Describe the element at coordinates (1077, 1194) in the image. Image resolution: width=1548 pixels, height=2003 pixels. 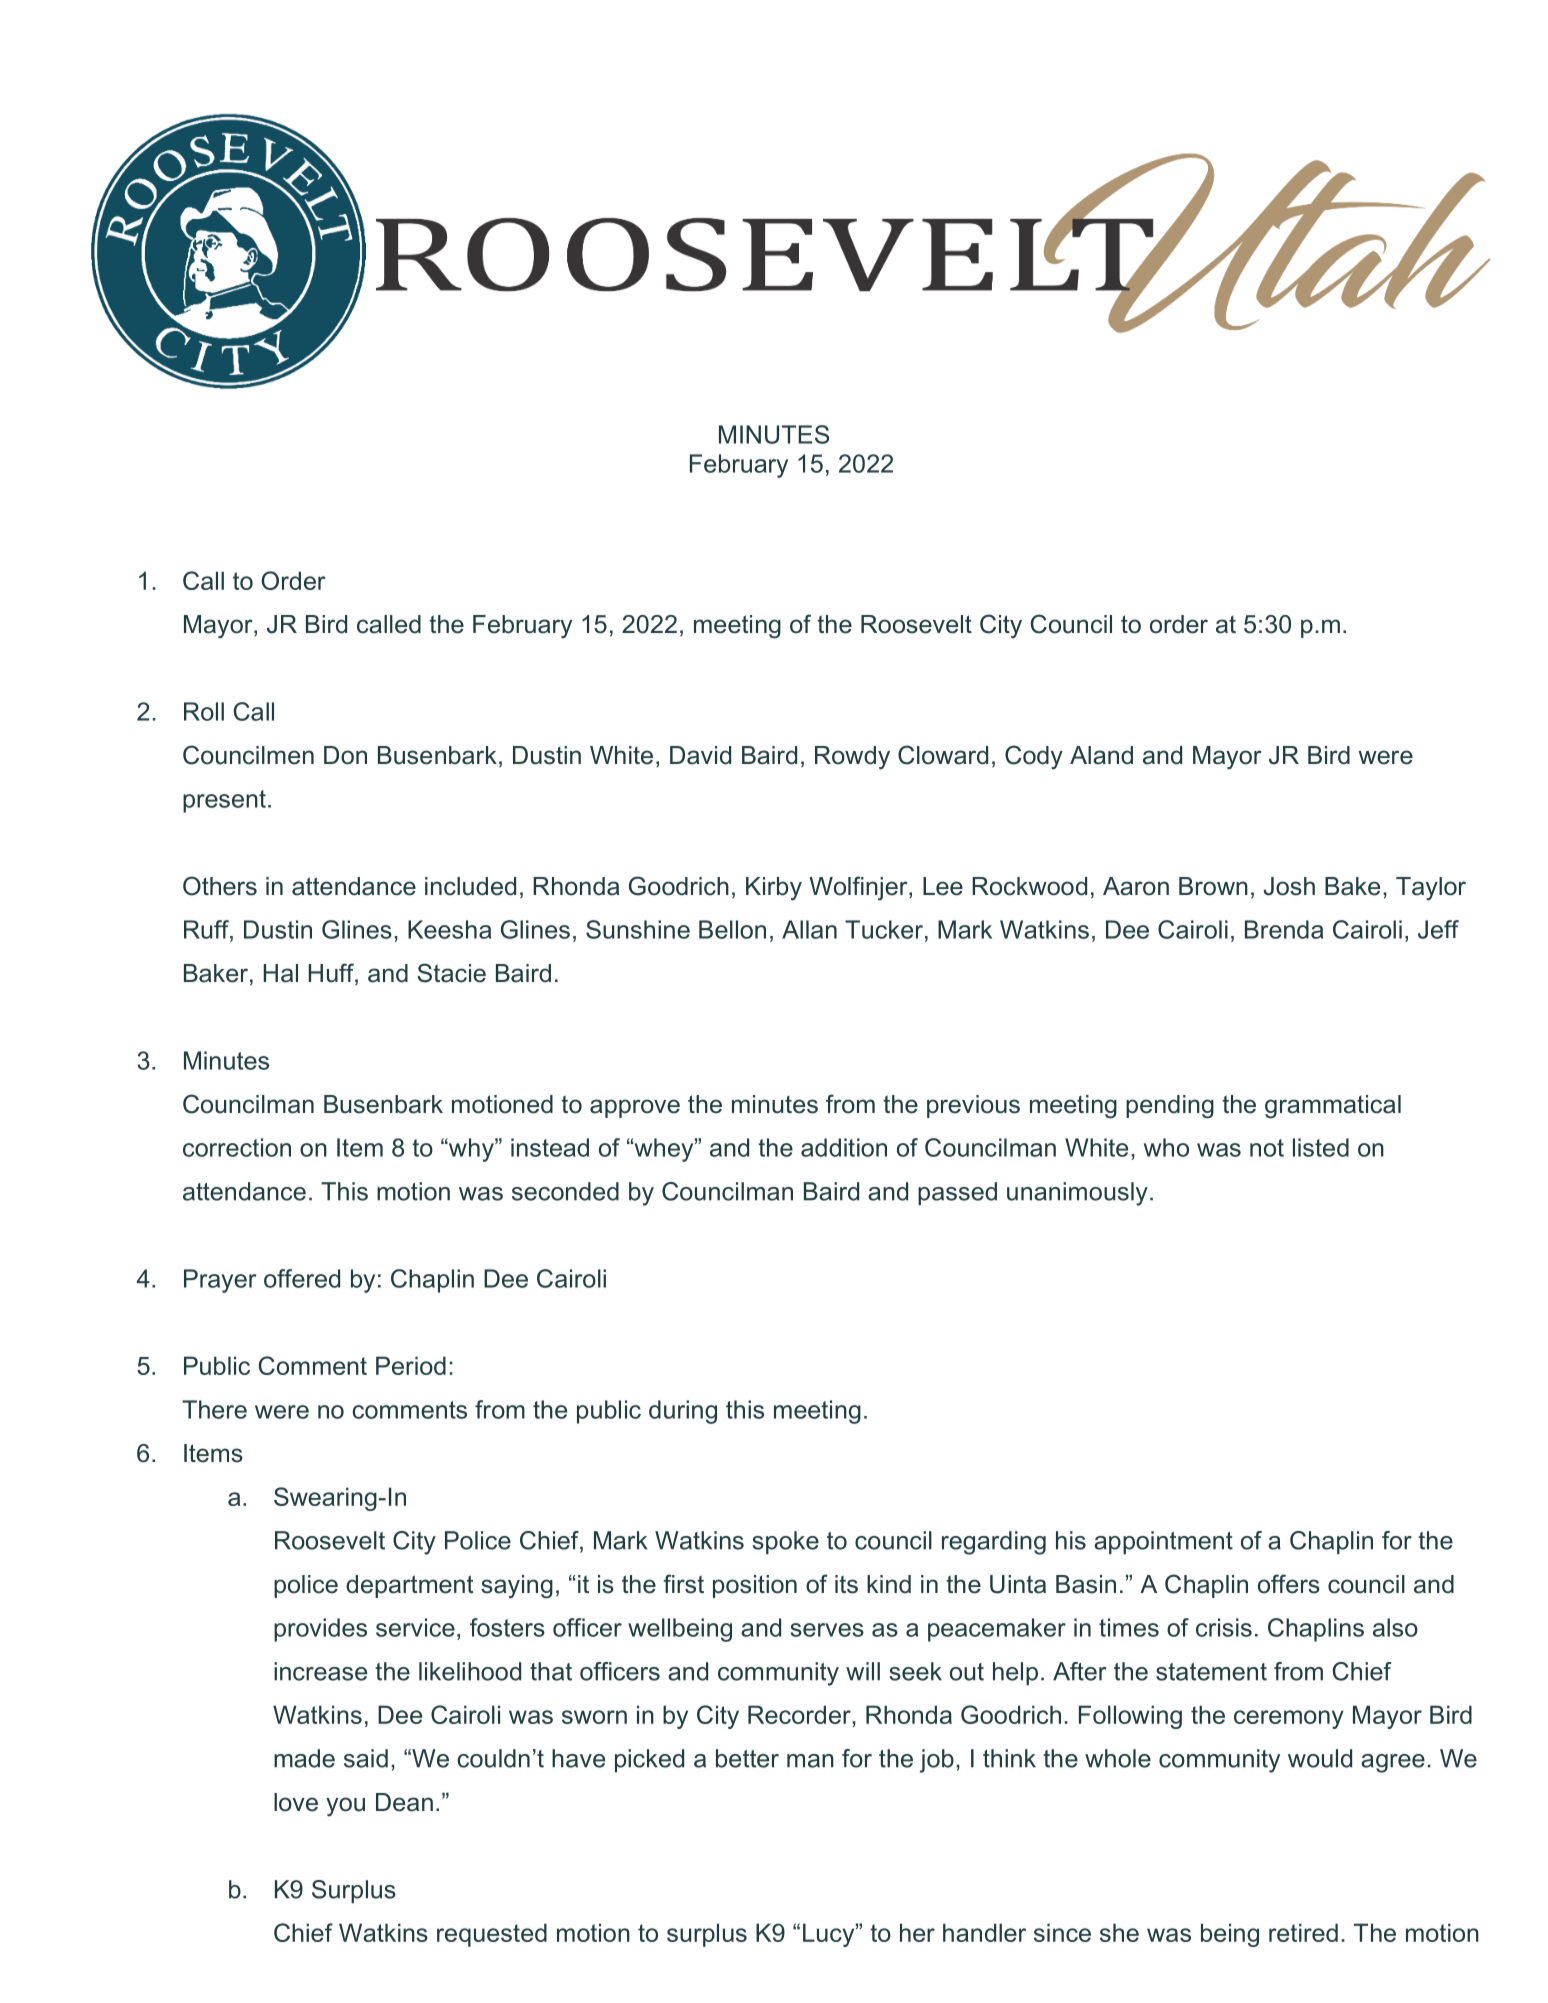
I see `unanimously` at that location.
